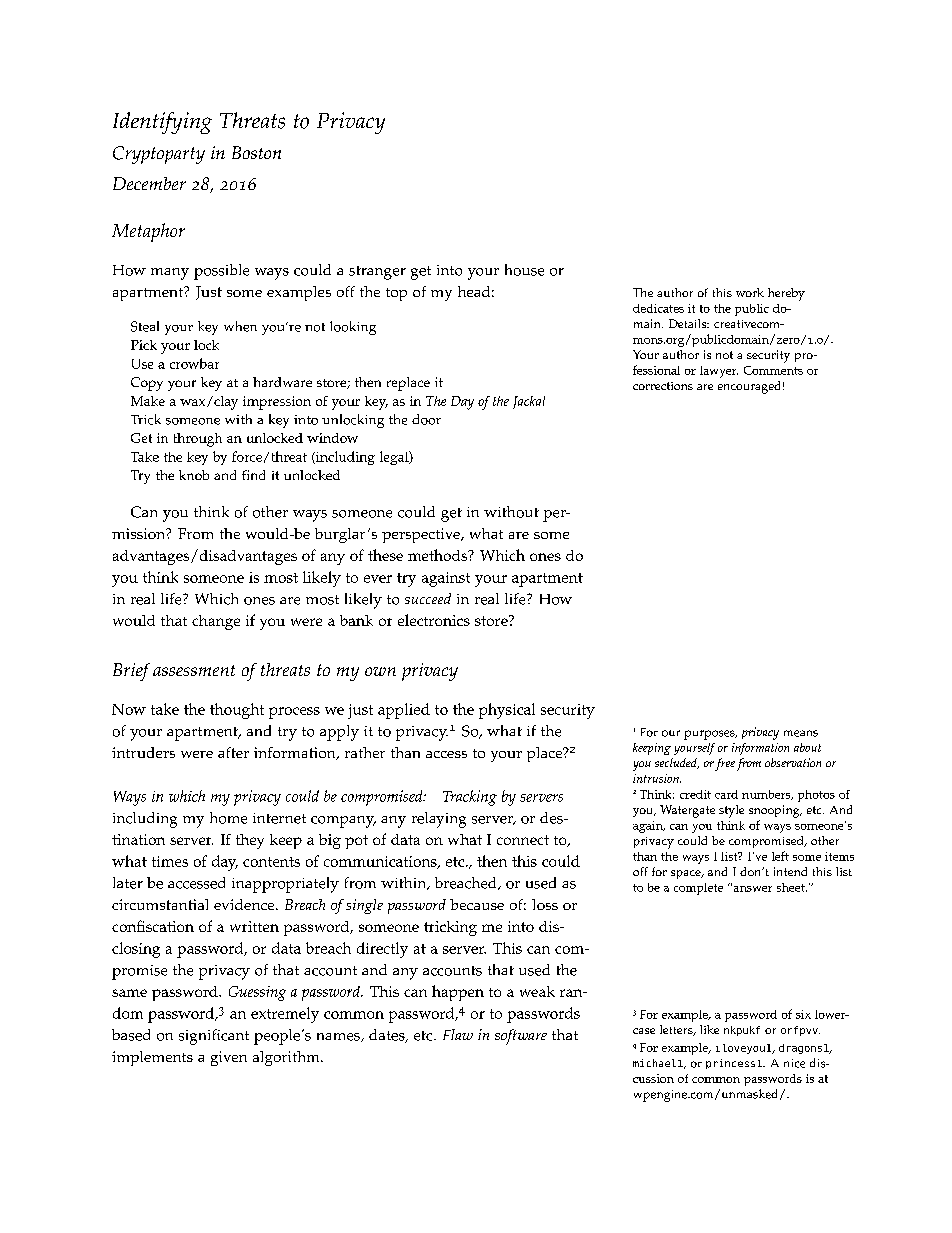 Image resolution: width=952 pixels, height=1233 pixels. What do you see at coordinates (214, 1037) in the image?
I see `significant` at bounding box center [214, 1037].
